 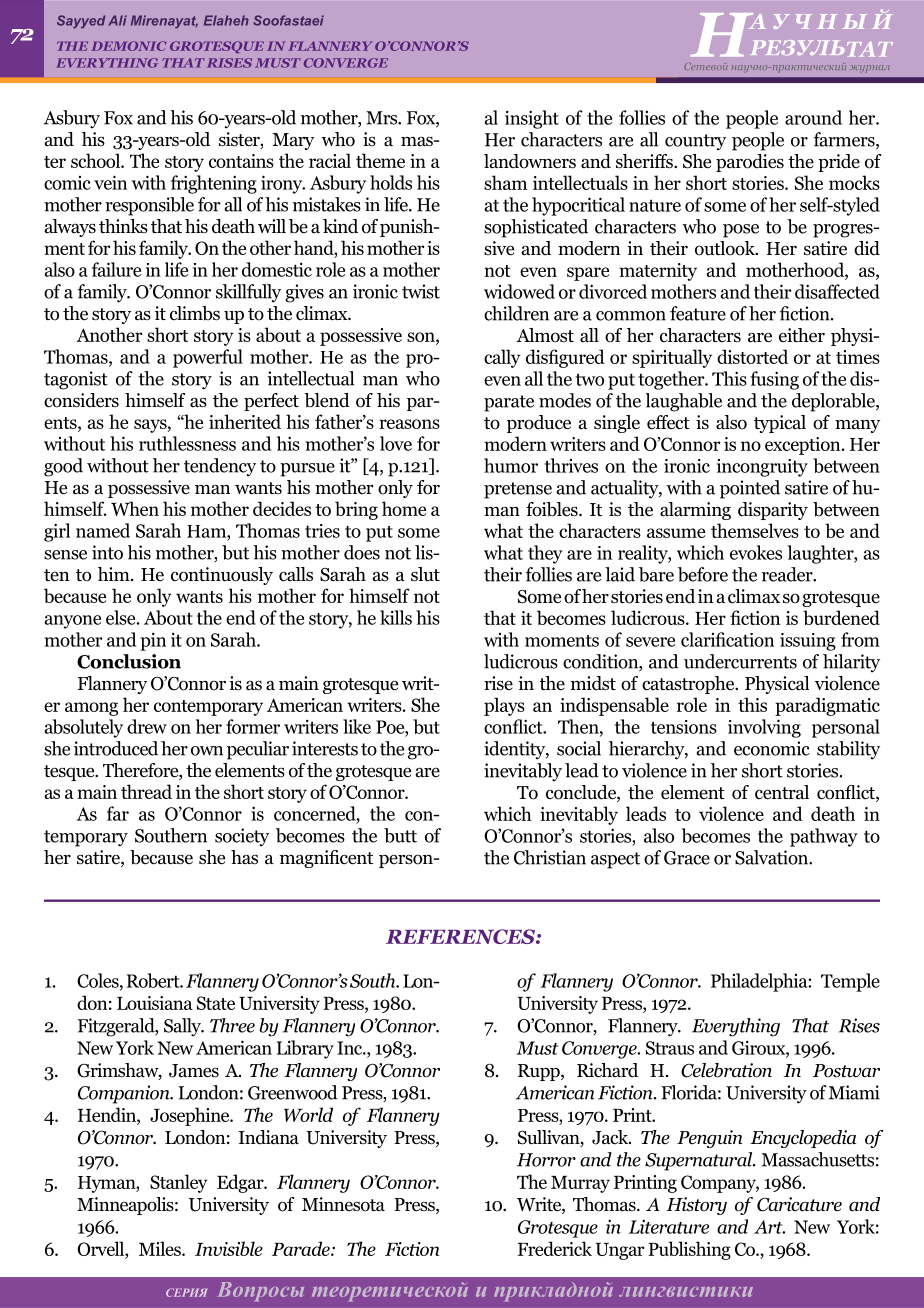 What do you see at coordinates (396, 617) in the page?
I see `kills` at bounding box center [396, 617].
